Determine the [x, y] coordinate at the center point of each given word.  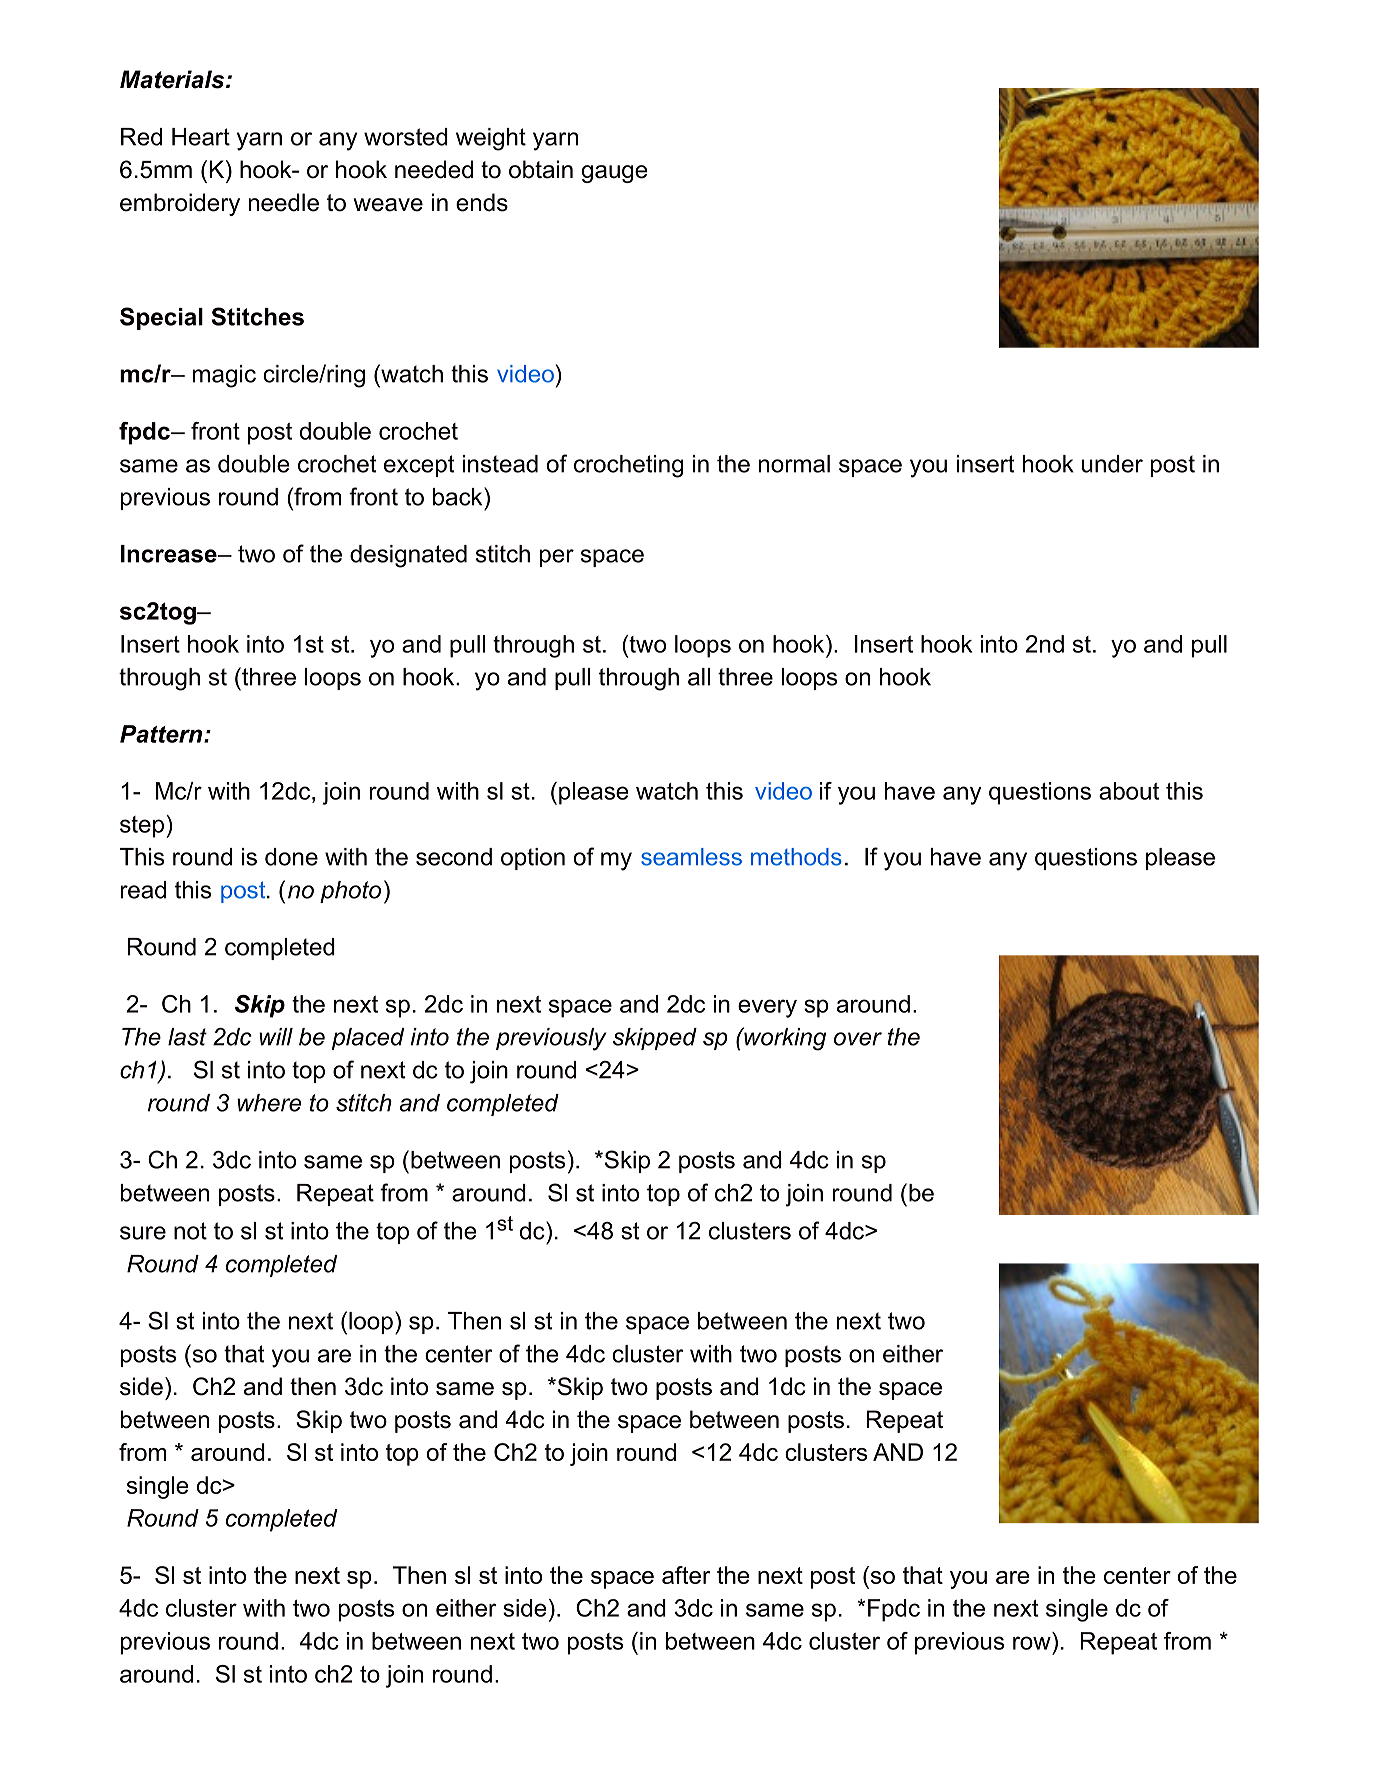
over [858, 1039]
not [190, 1231]
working [784, 1039]
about [1129, 791]
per [557, 558]
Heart [201, 137]
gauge [615, 174]
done [291, 857]
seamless [691, 857]
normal [794, 464]
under [1112, 464]
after [686, 1575]
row [1032, 1643]
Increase [170, 554]
